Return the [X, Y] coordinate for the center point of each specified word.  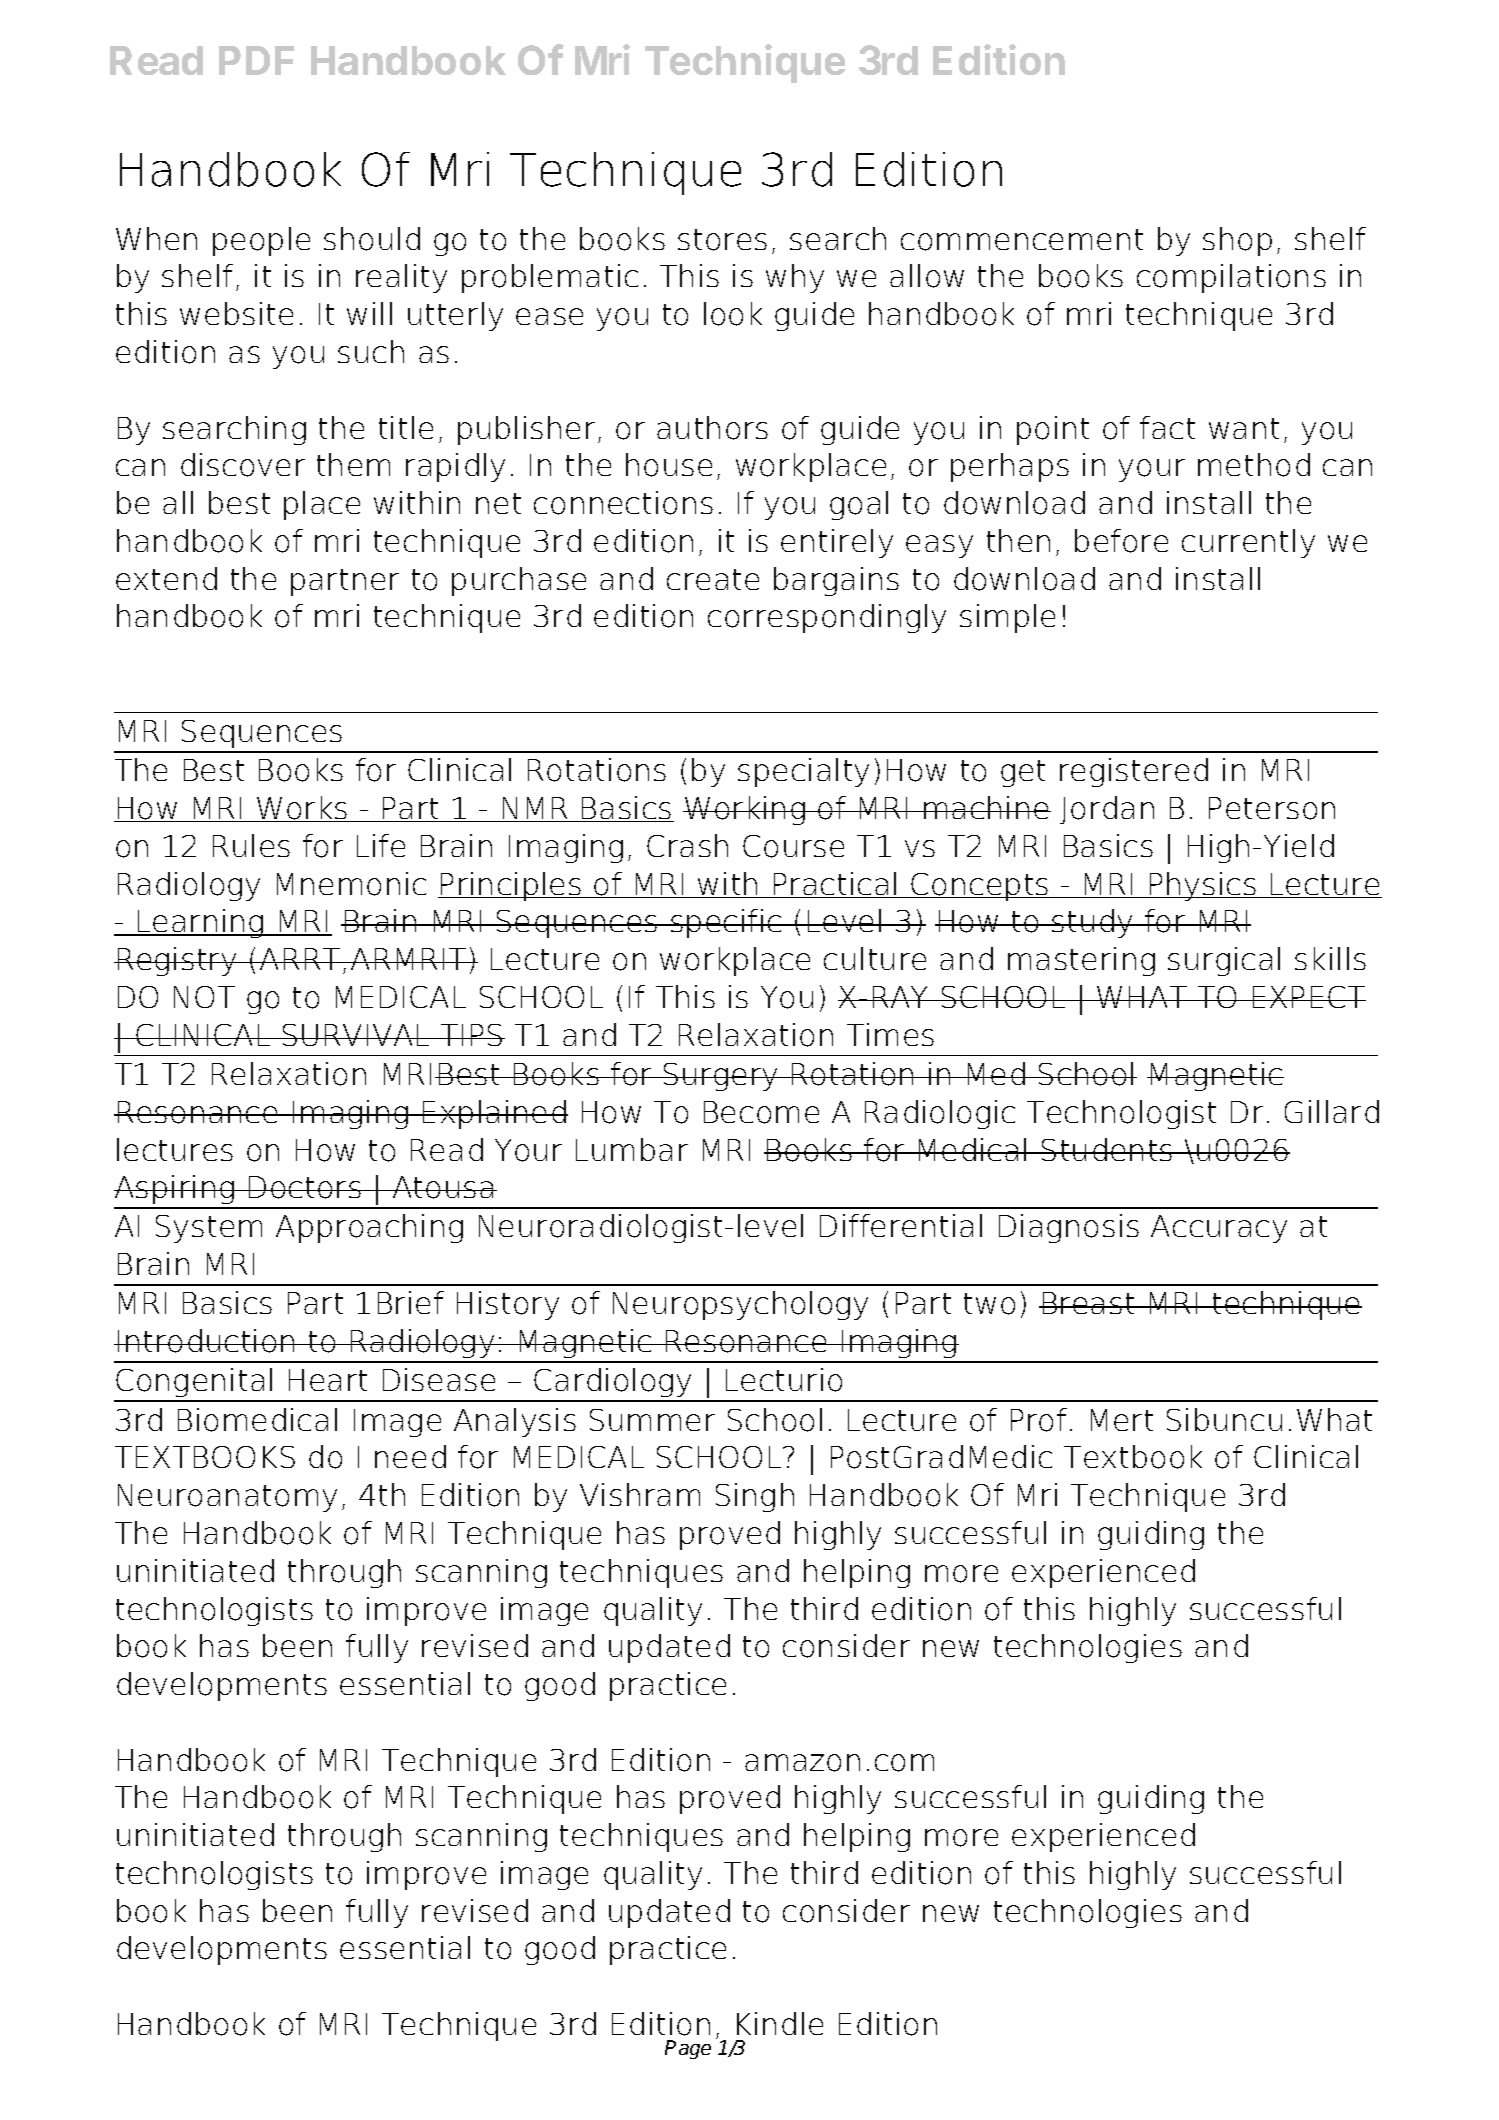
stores [722, 240]
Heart [328, 1380]
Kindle [780, 2023]
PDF [256, 60]
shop [1237, 241]
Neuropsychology [740, 1305]
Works [302, 809]
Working [745, 810]
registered [1134, 772]
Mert [1122, 1420]
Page [688, 2049]
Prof [1039, 1420]
